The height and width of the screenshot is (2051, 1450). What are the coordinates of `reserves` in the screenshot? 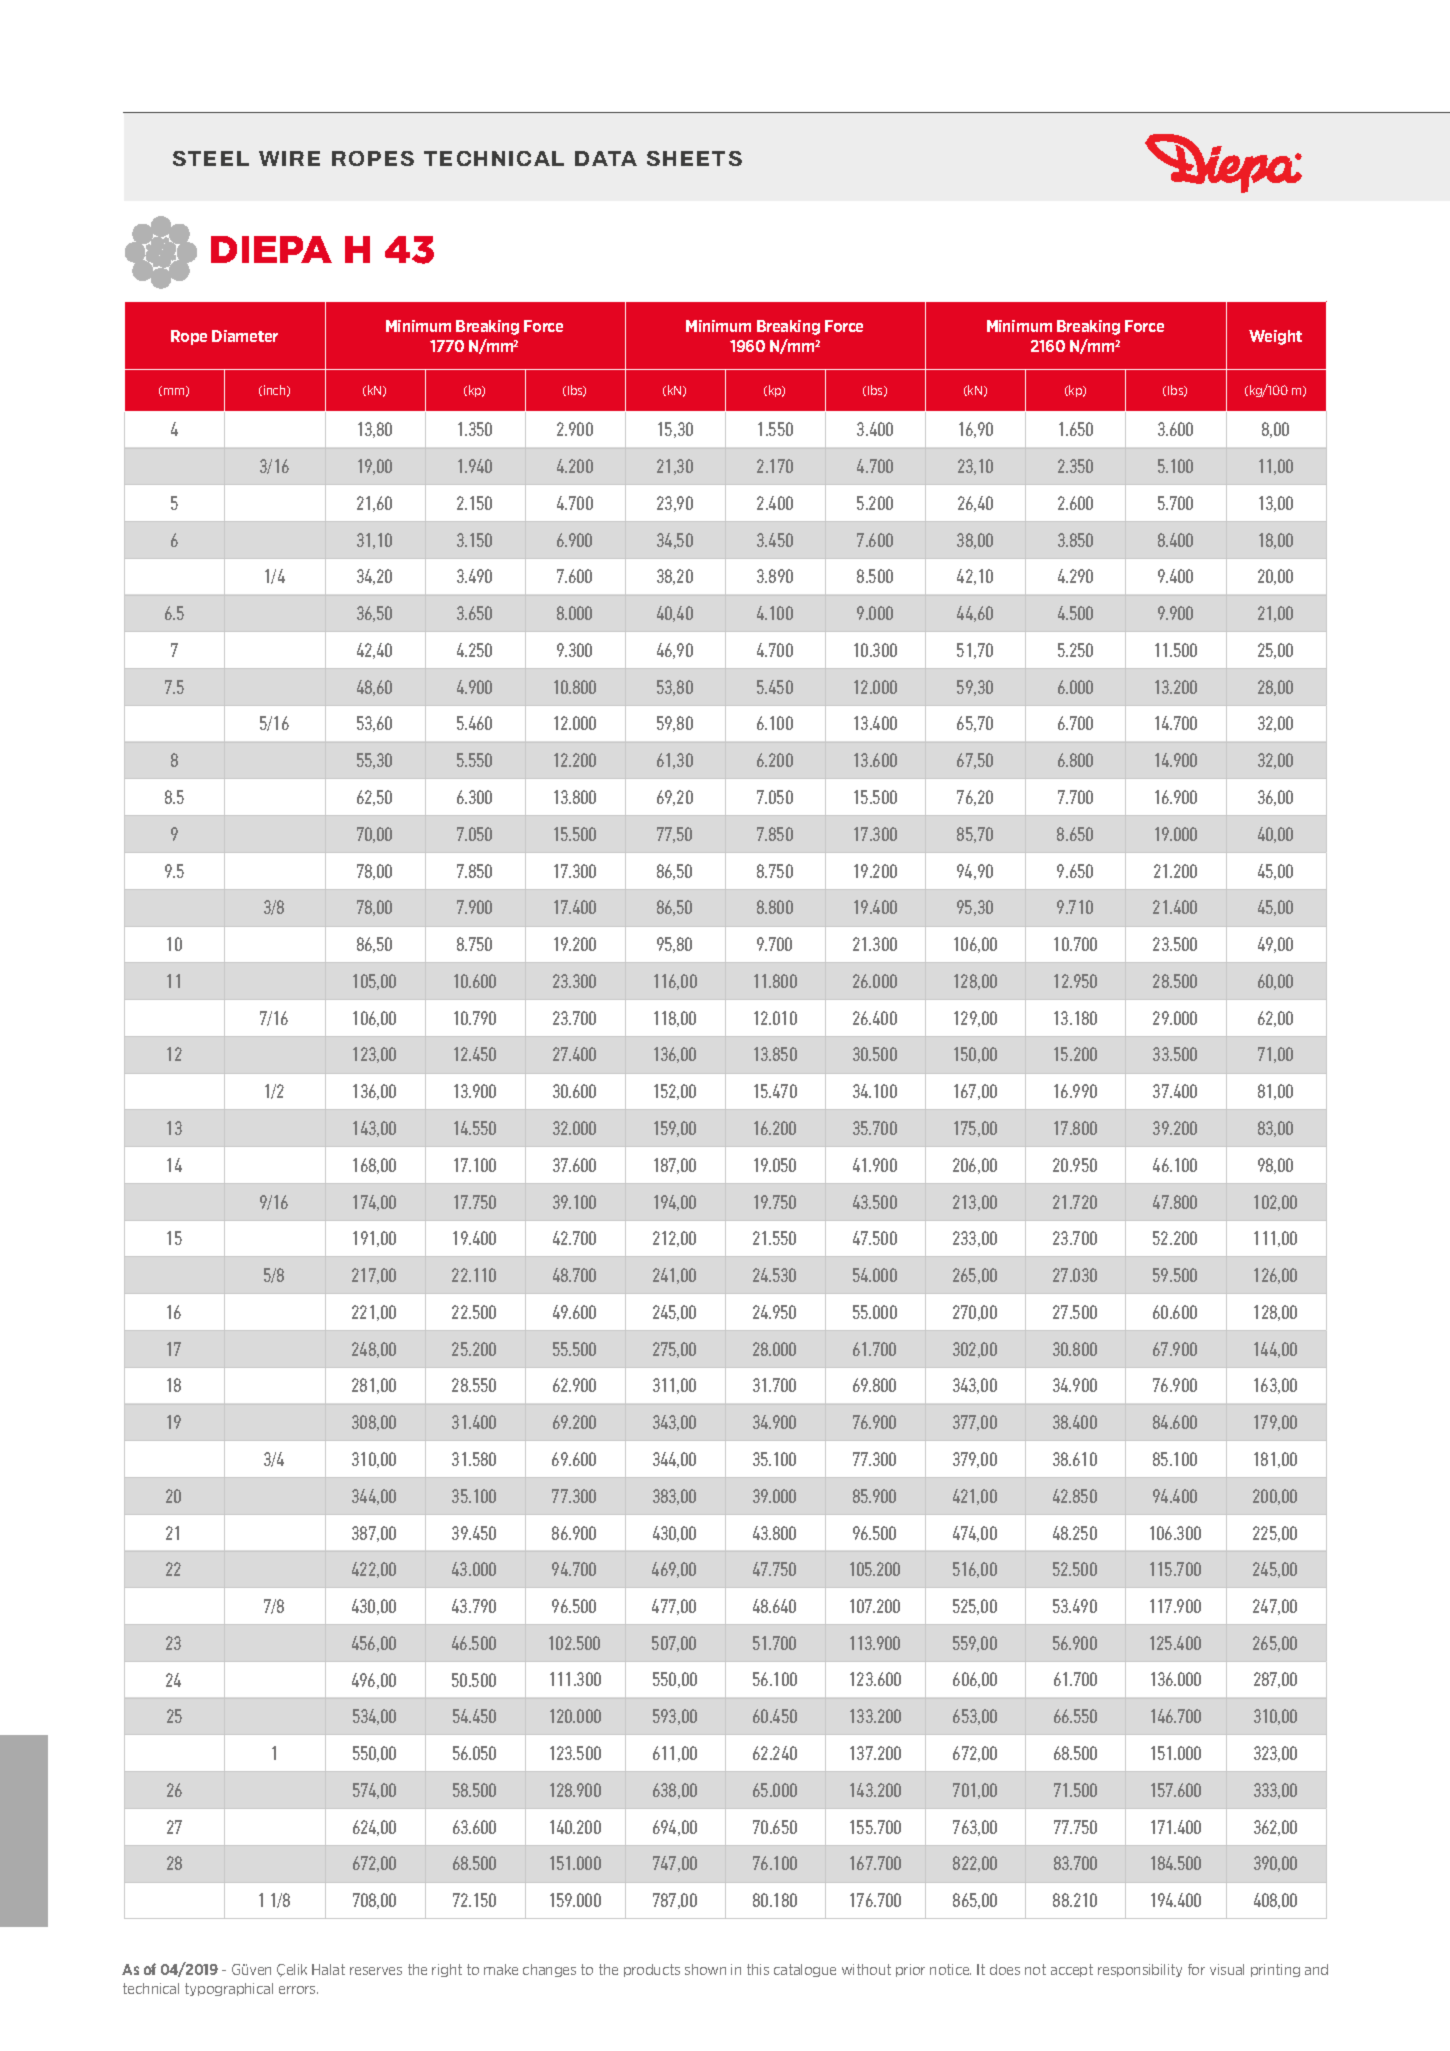 It's located at (376, 1971).
